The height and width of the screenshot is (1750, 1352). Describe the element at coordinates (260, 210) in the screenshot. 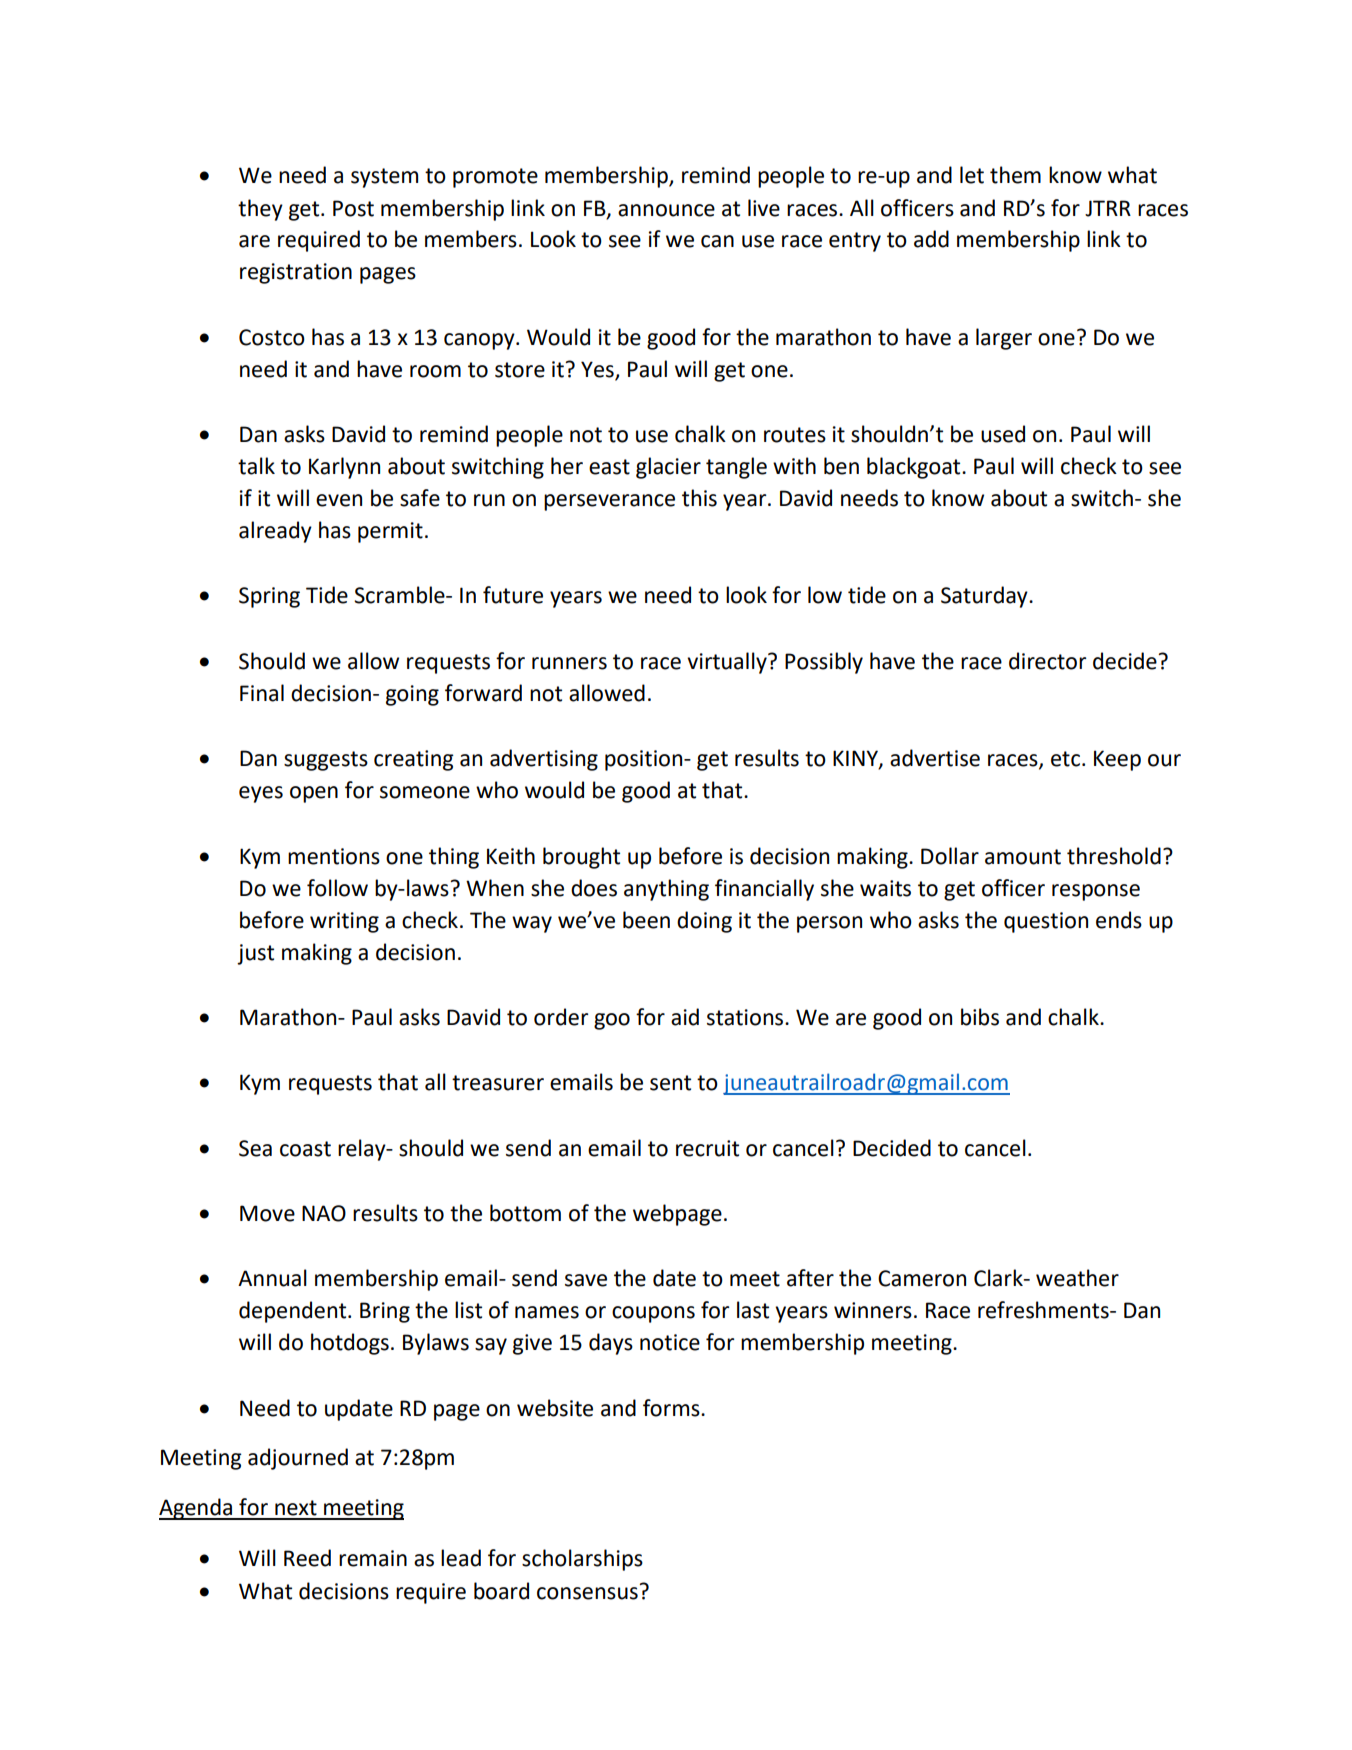

I see `they` at that location.
